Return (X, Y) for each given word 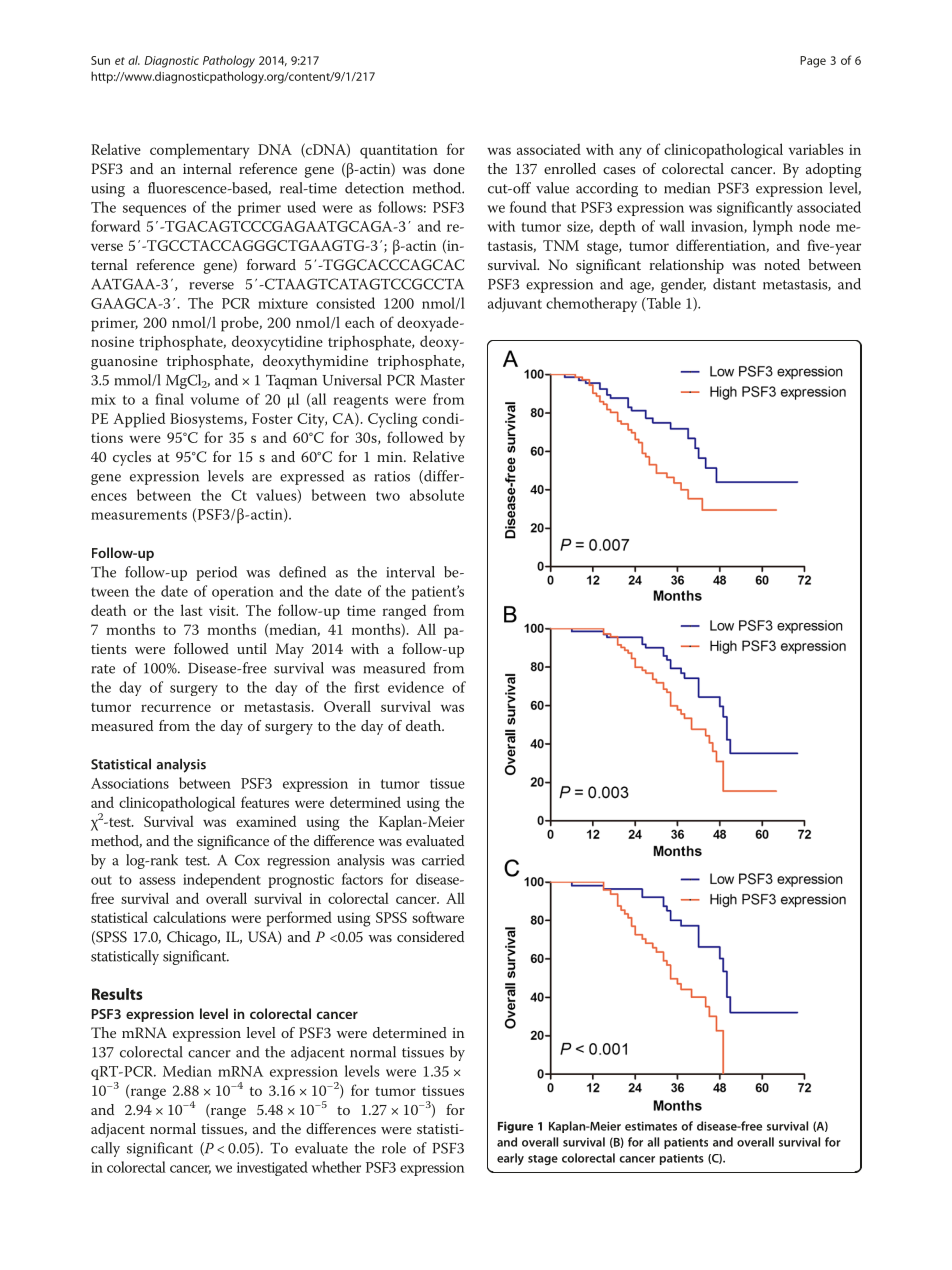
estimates (651, 1126)
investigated (272, 1168)
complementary (199, 151)
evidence (416, 687)
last (191, 610)
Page (813, 62)
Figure (515, 1127)
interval (410, 572)
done (449, 168)
